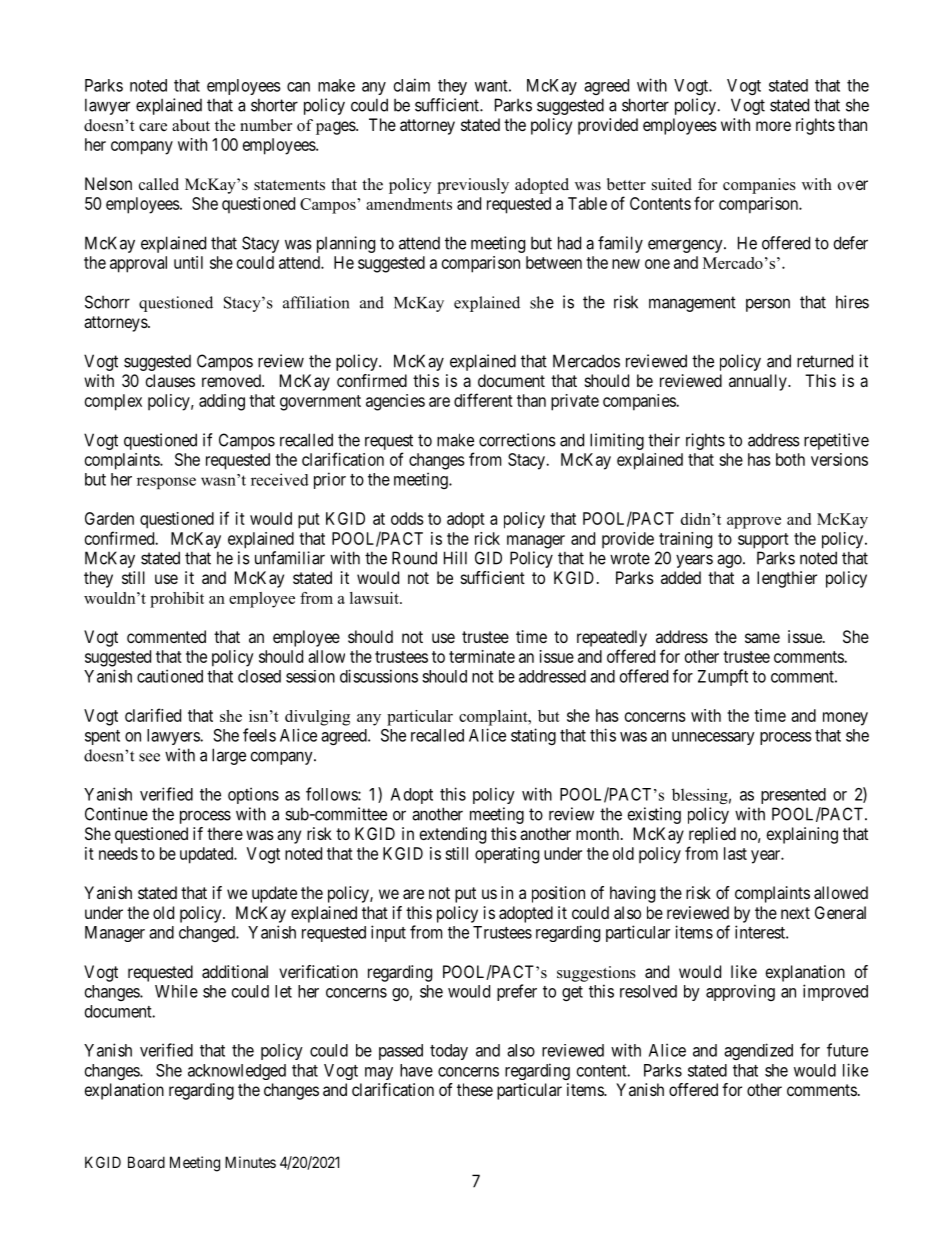  Describe the element at coordinates (483, 400) in the page. I see `different` at that location.
